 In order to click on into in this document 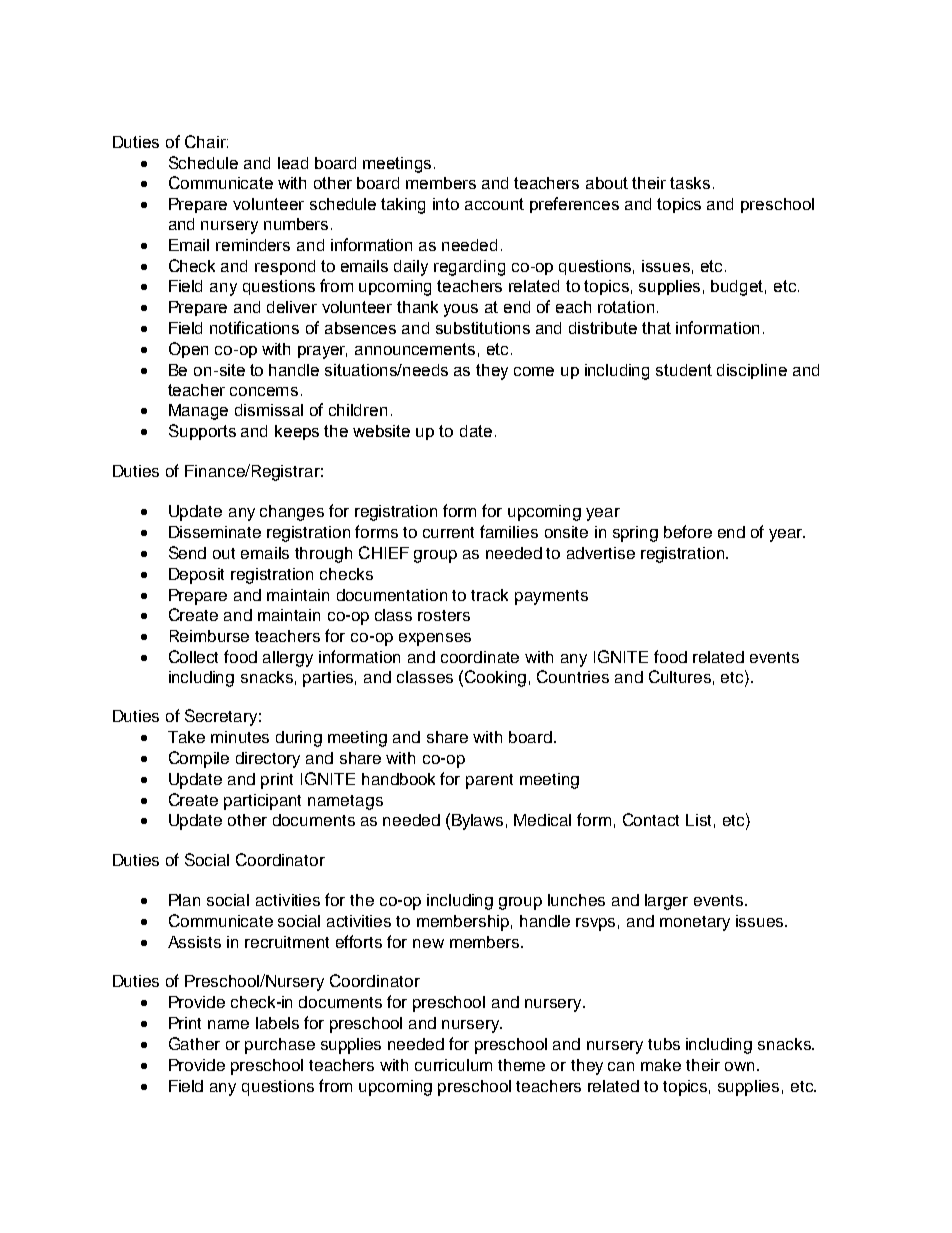, I will do `click(446, 204)`.
